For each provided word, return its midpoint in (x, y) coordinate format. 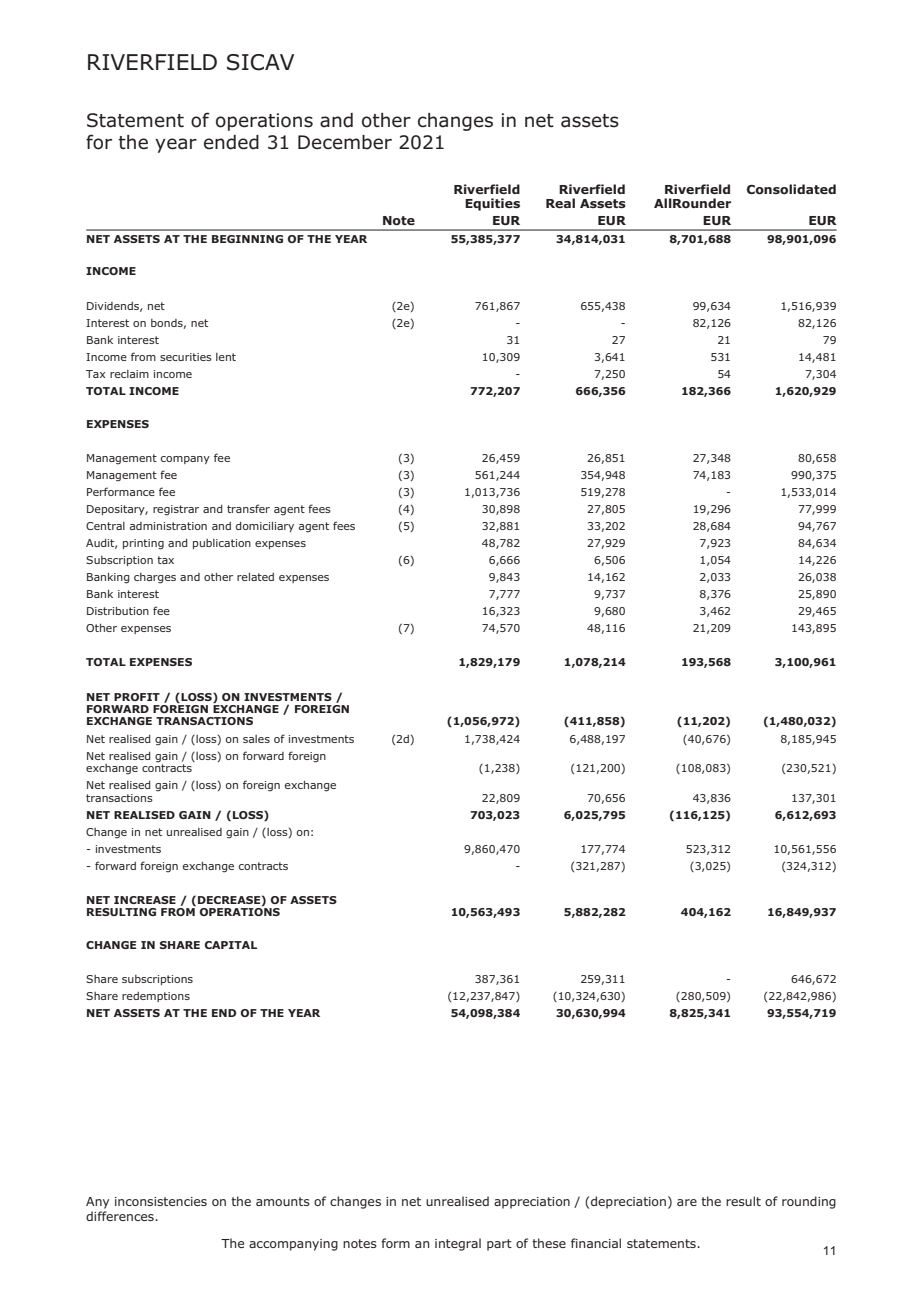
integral (458, 1244)
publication (222, 544)
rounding (809, 1202)
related (255, 576)
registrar (176, 510)
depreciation (628, 1202)
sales (256, 739)
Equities (492, 204)
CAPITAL (231, 945)
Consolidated (791, 189)
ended (231, 142)
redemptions (156, 997)
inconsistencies (161, 1201)
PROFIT (137, 697)
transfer (248, 508)
